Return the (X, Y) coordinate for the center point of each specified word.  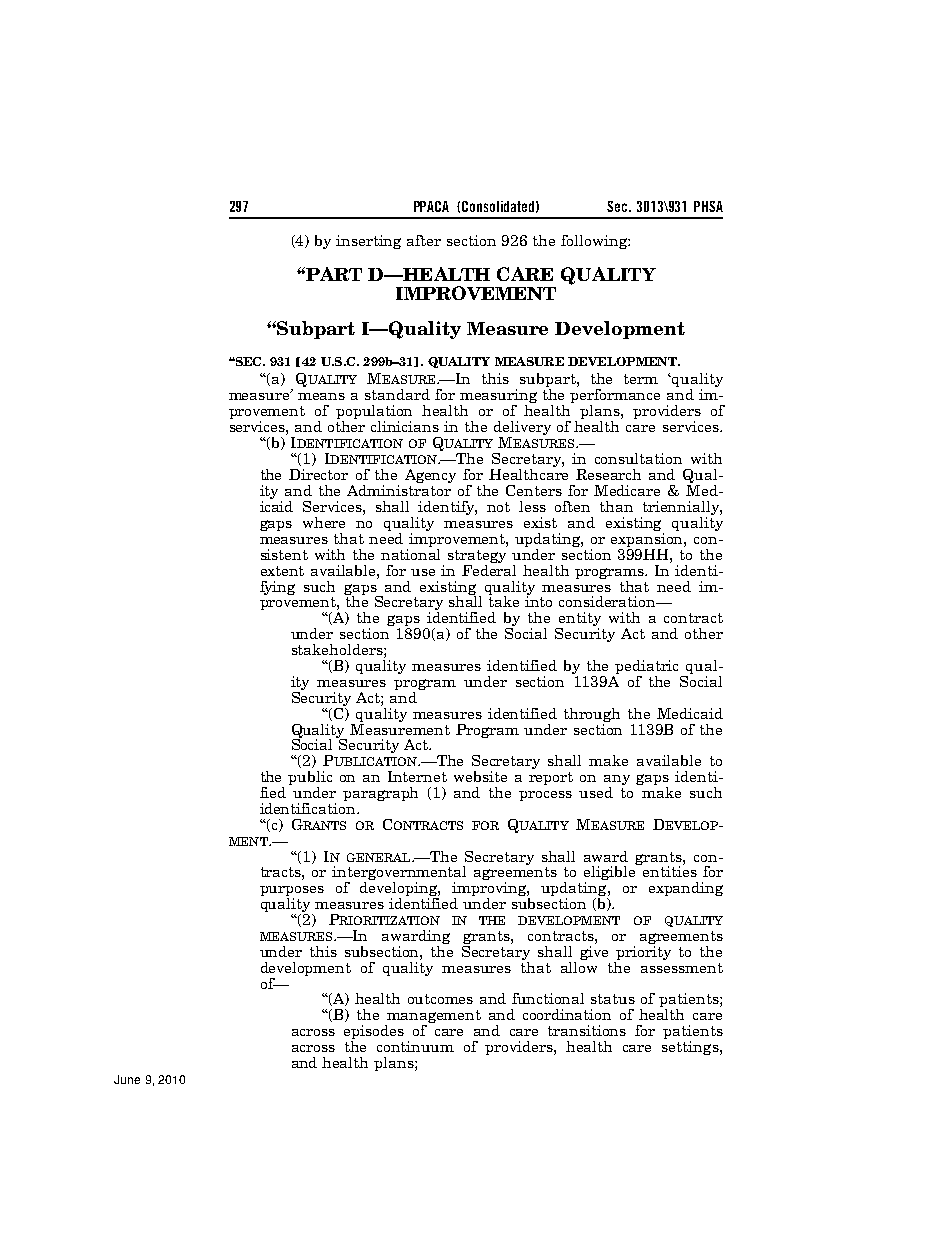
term (641, 379)
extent (282, 571)
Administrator (399, 489)
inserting (368, 242)
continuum (415, 1046)
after (424, 240)
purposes (292, 892)
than (616, 506)
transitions (587, 1030)
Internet (417, 776)
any (617, 781)
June (127, 1079)
